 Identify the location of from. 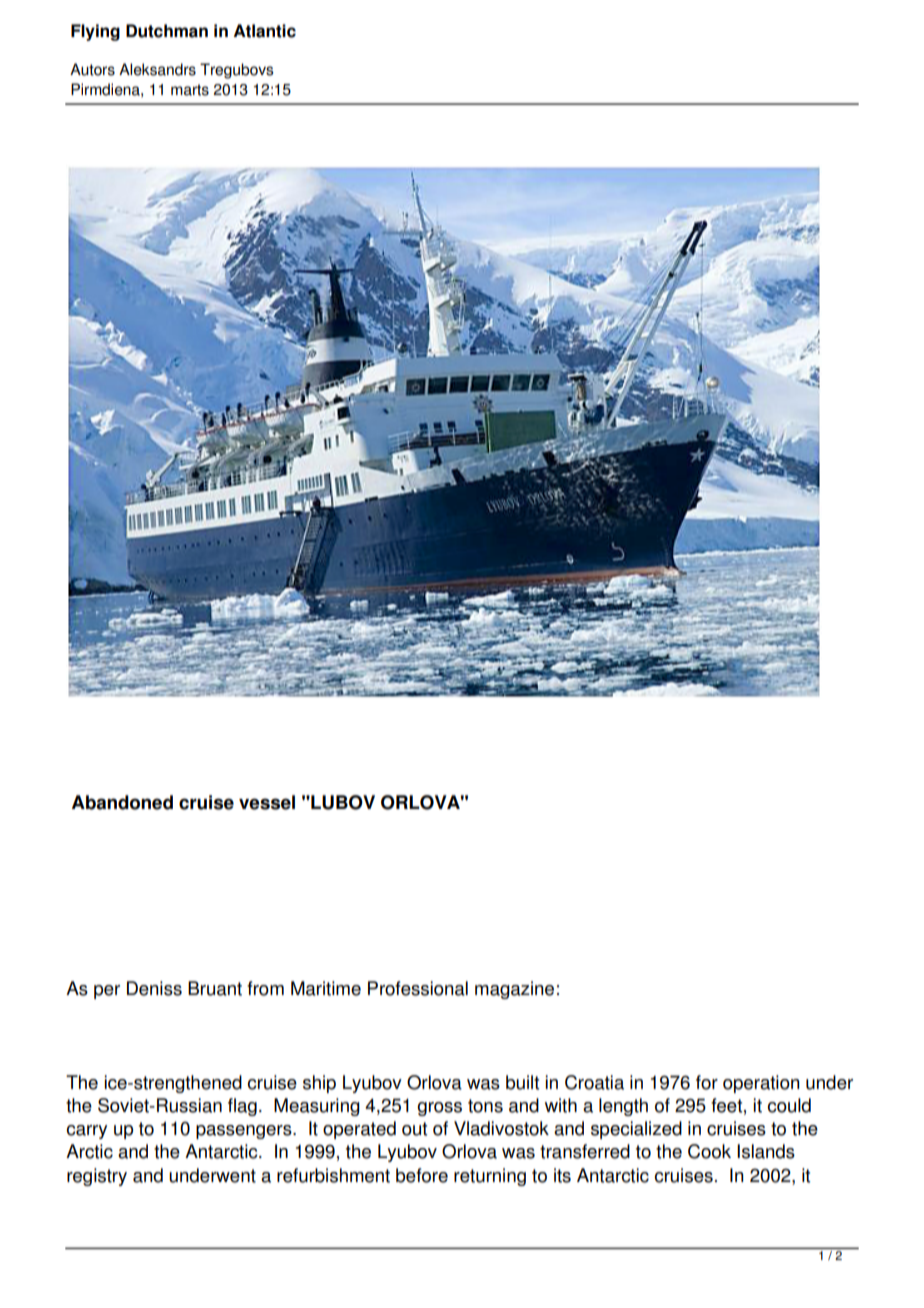
(265, 988).
